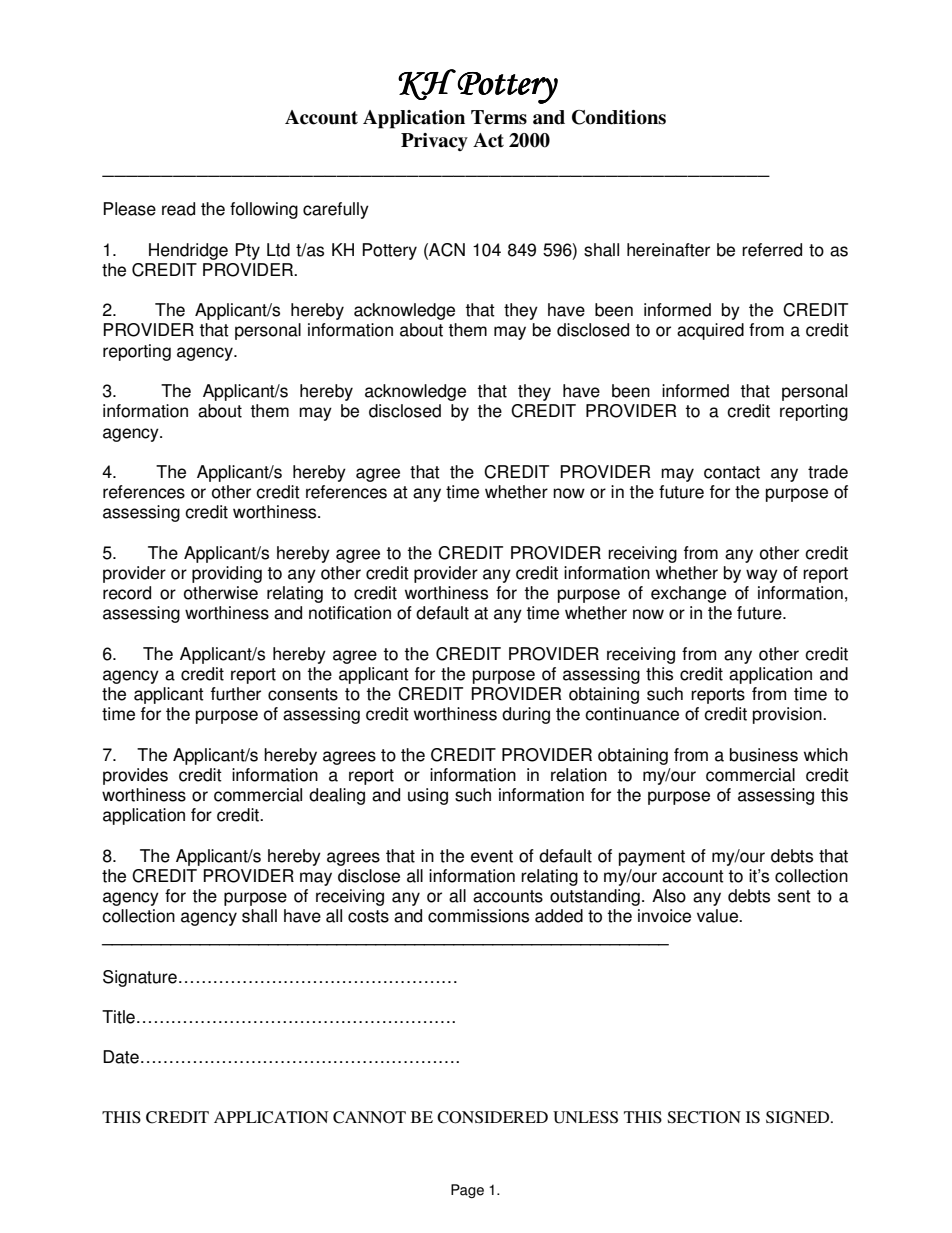  I want to click on Privacy, so click(434, 142).
